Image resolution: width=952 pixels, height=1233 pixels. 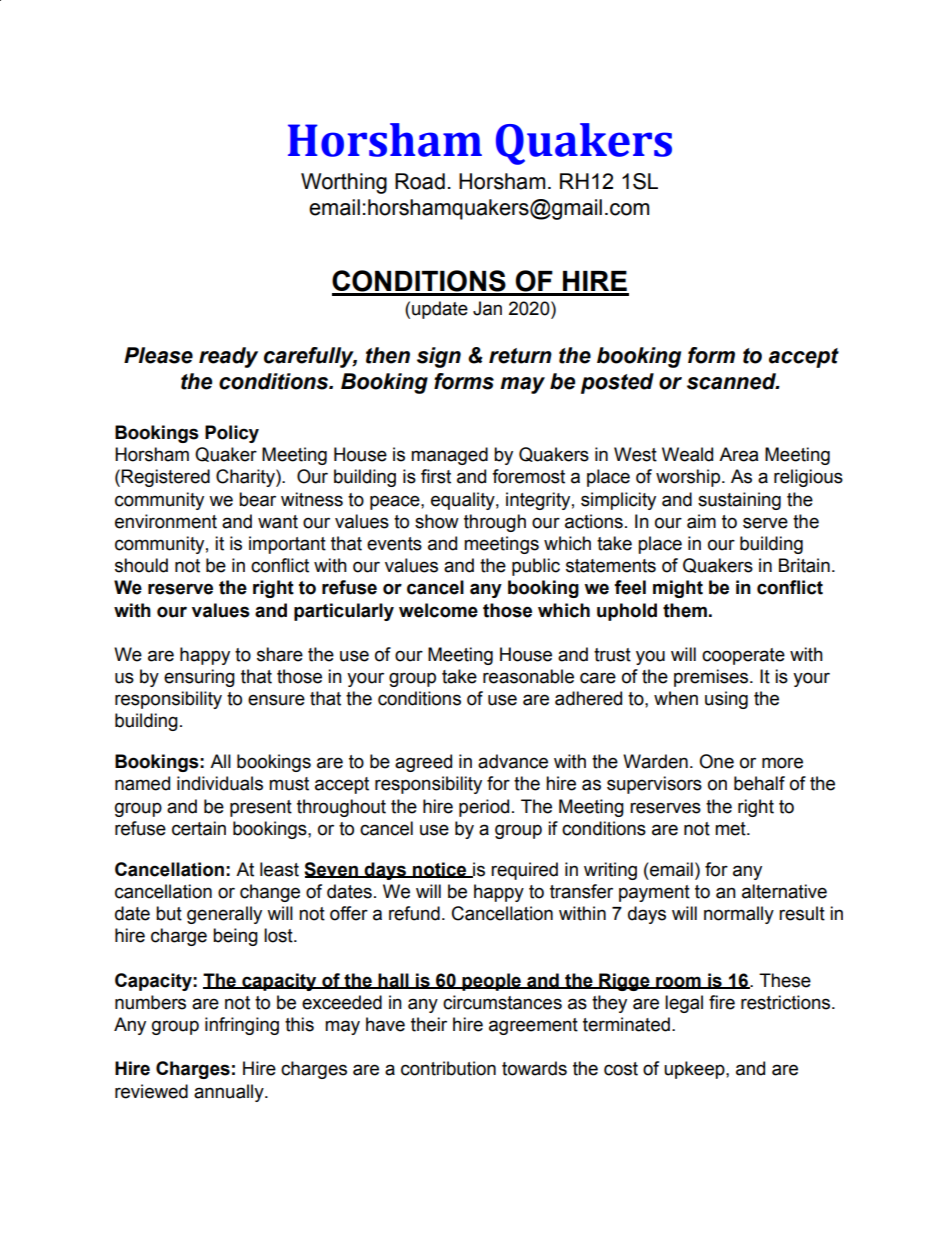 I want to click on annually, so click(x=230, y=1093).
